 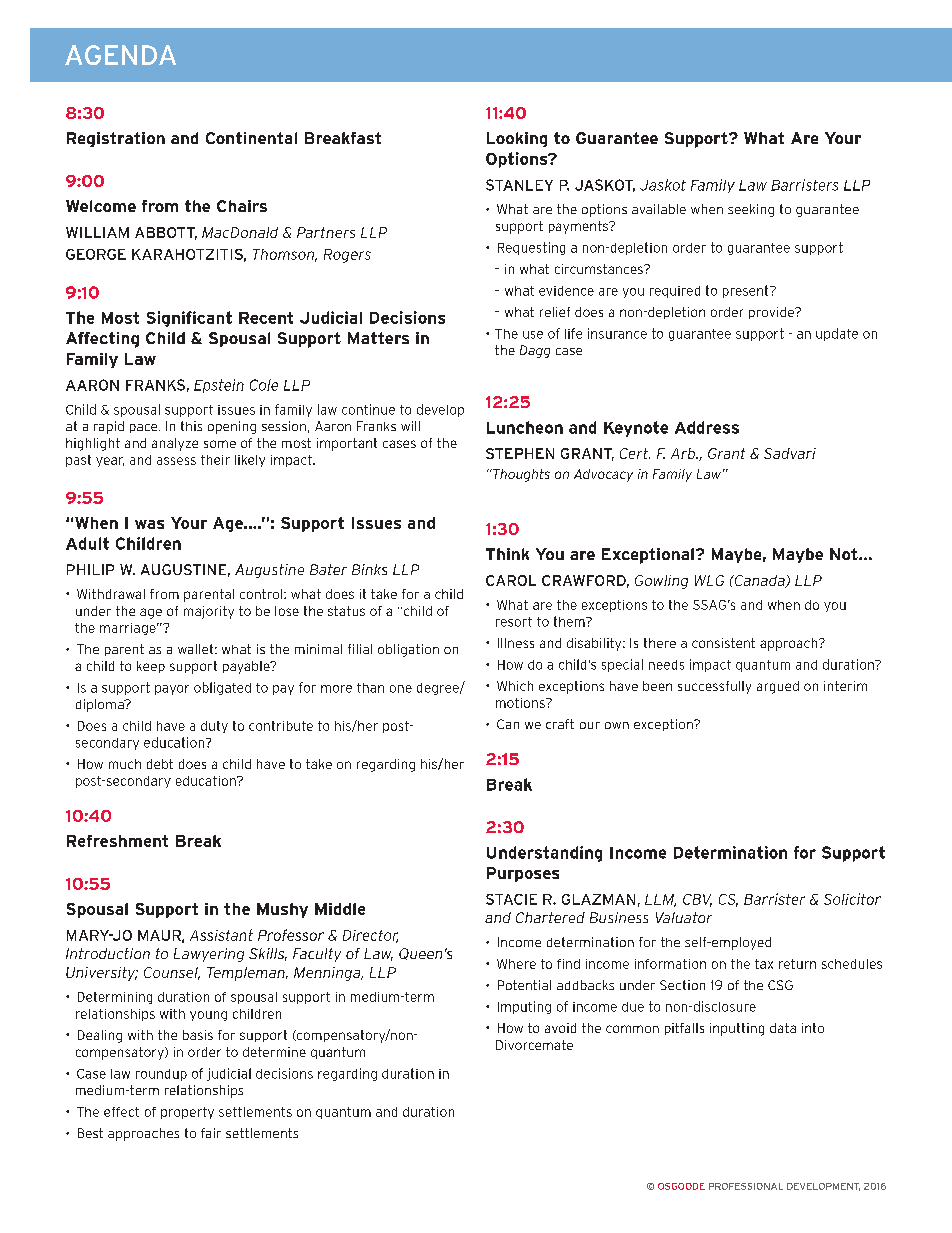 I want to click on Looking, so click(x=517, y=139).
